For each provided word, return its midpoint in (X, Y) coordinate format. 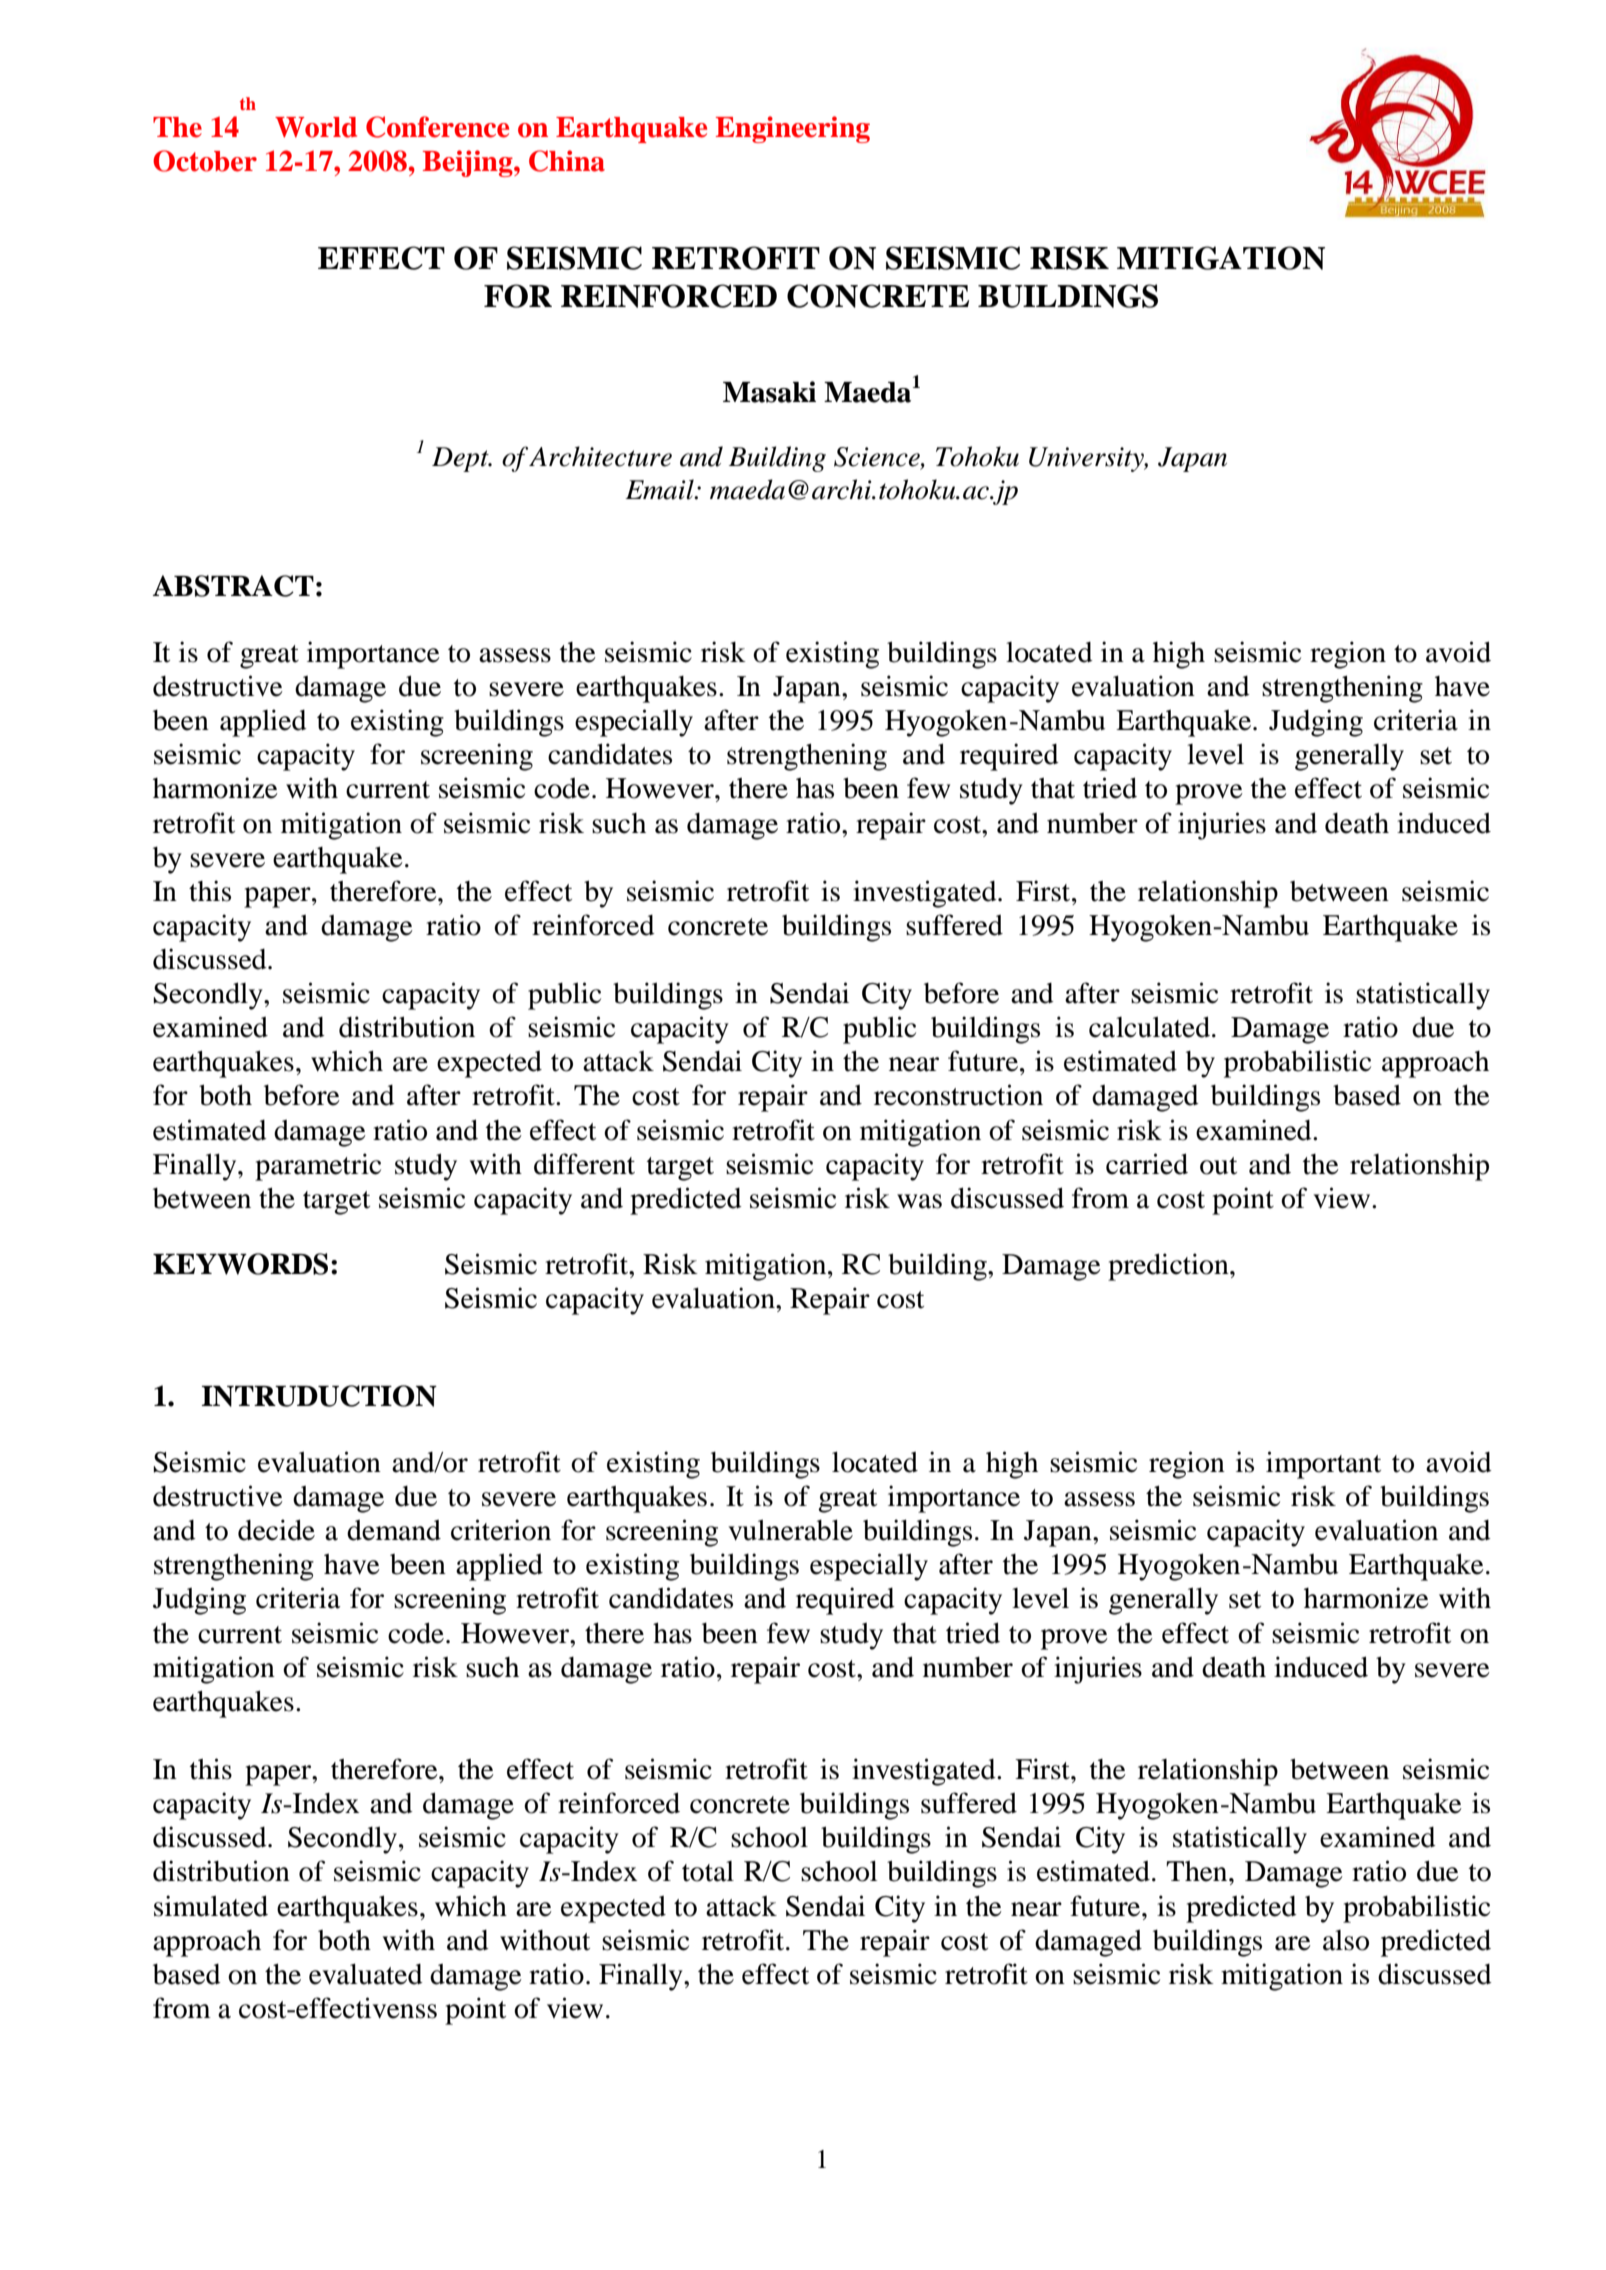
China (567, 161)
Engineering (793, 129)
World (316, 127)
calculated (1149, 1027)
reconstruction (958, 1095)
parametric (318, 1167)
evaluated (366, 1974)
